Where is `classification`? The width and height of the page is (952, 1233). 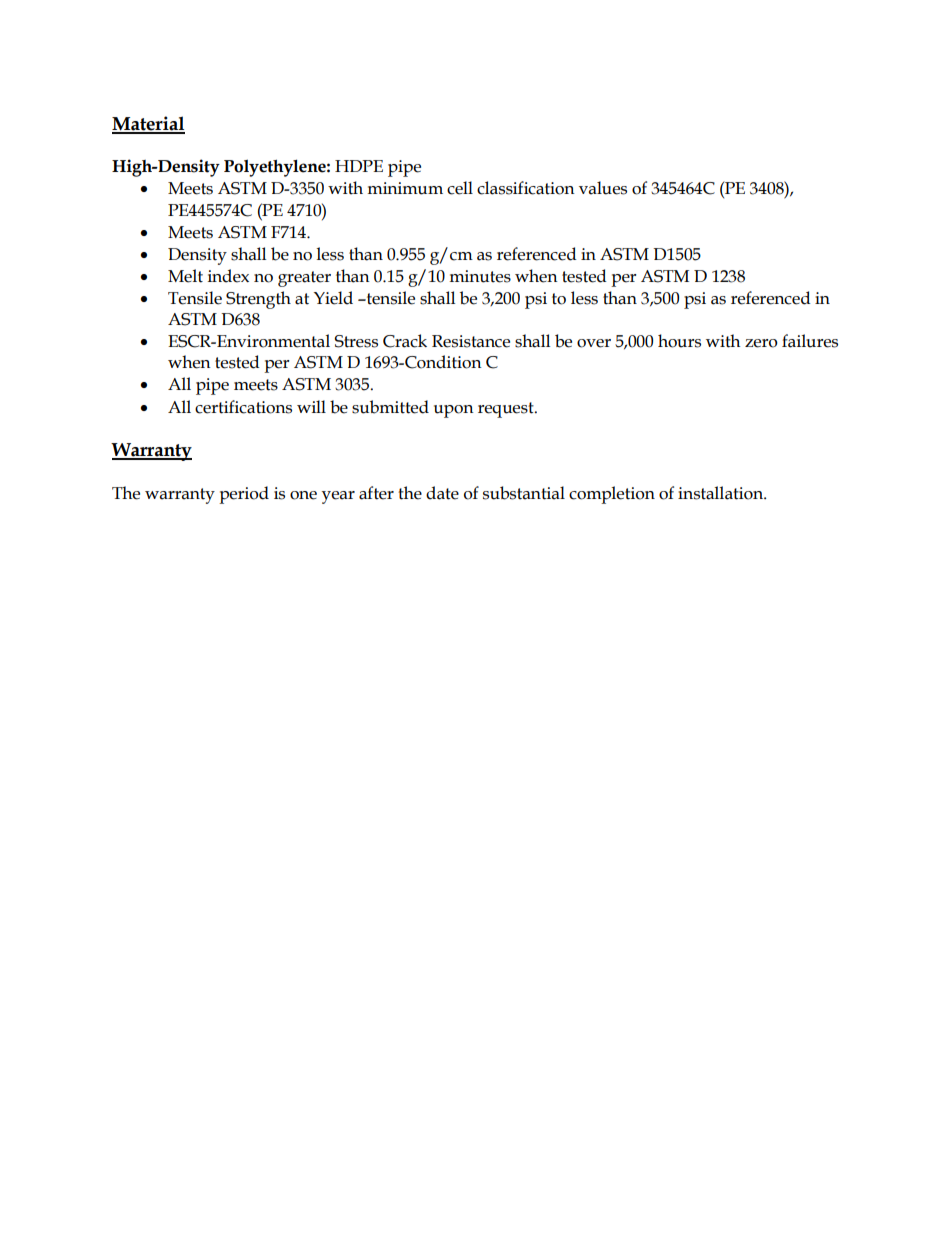
classification is located at coordinates (526, 188).
